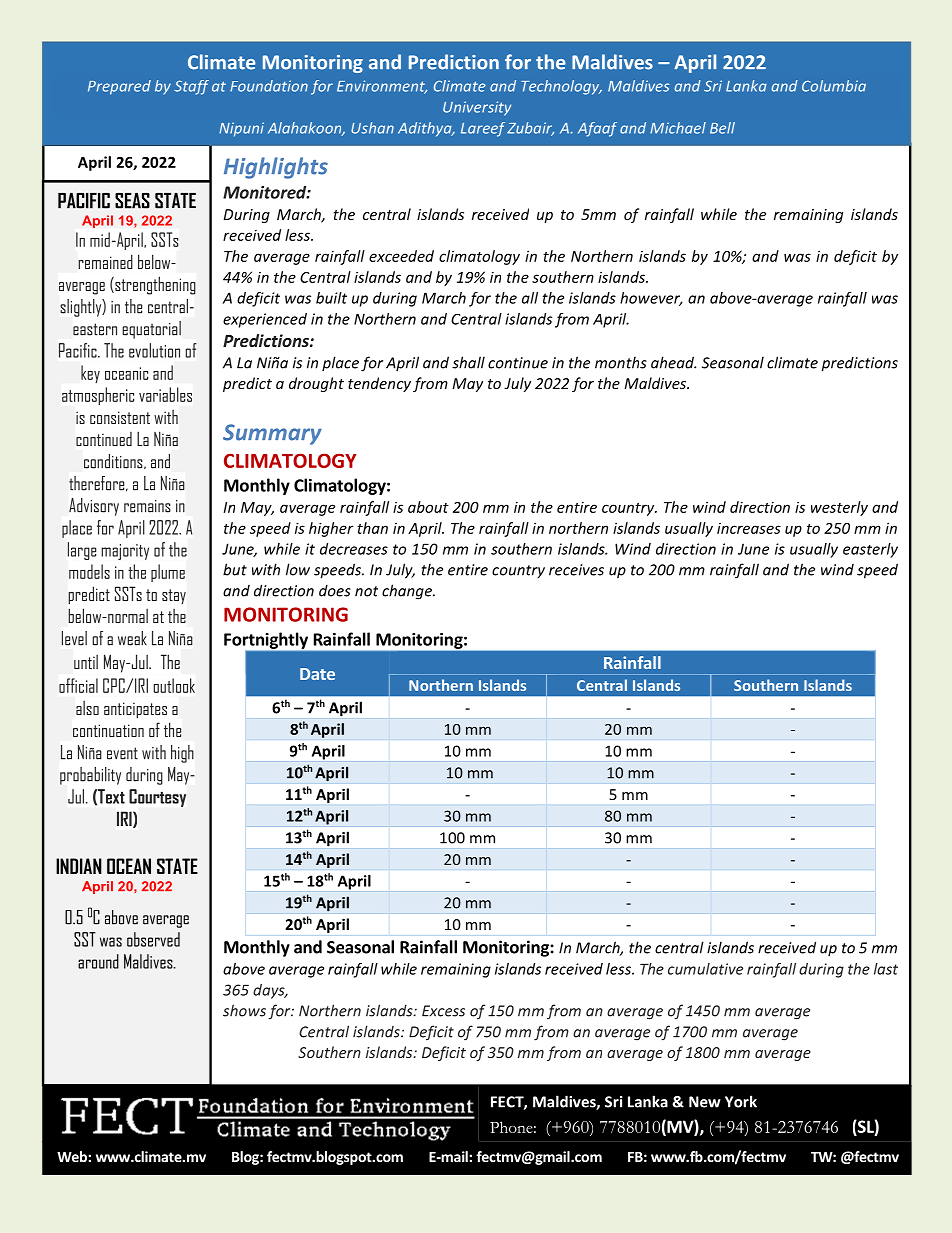  Describe the element at coordinates (73, 1156) in the screenshot. I see `Web` at that location.
